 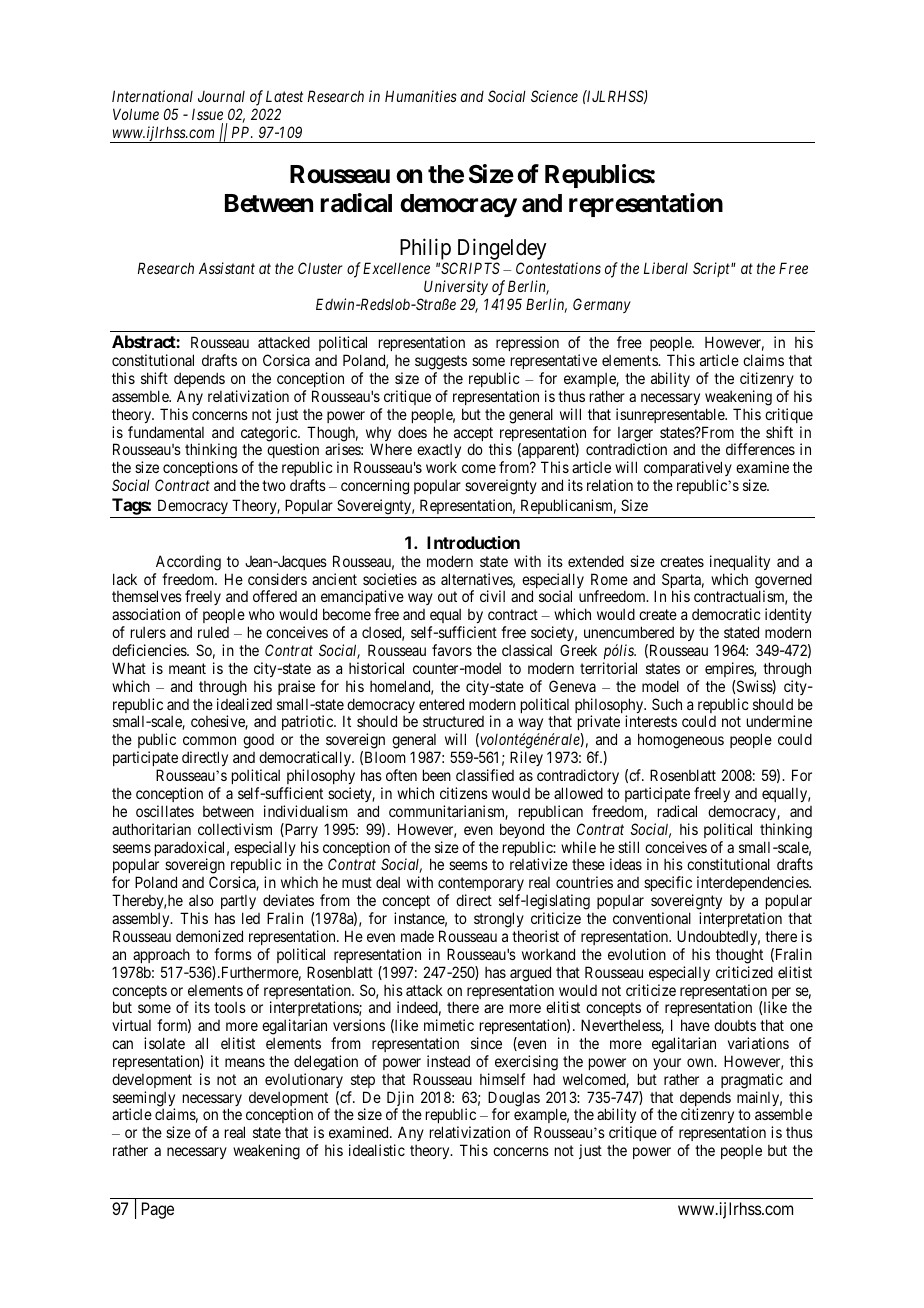 I want to click on also, so click(x=201, y=900).
